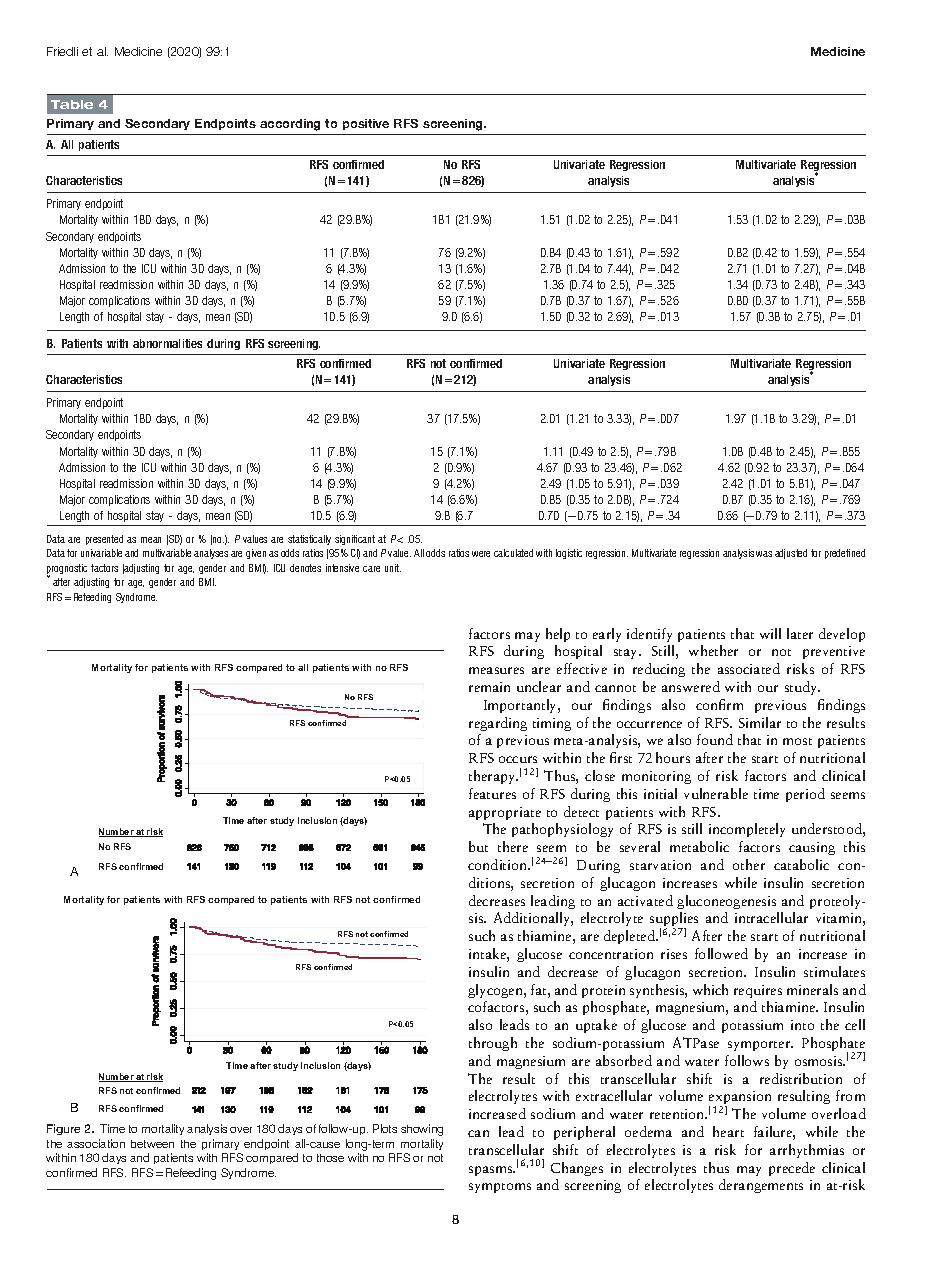 The width and height of the screenshot is (952, 1270). I want to click on Table, so click(72, 104).
